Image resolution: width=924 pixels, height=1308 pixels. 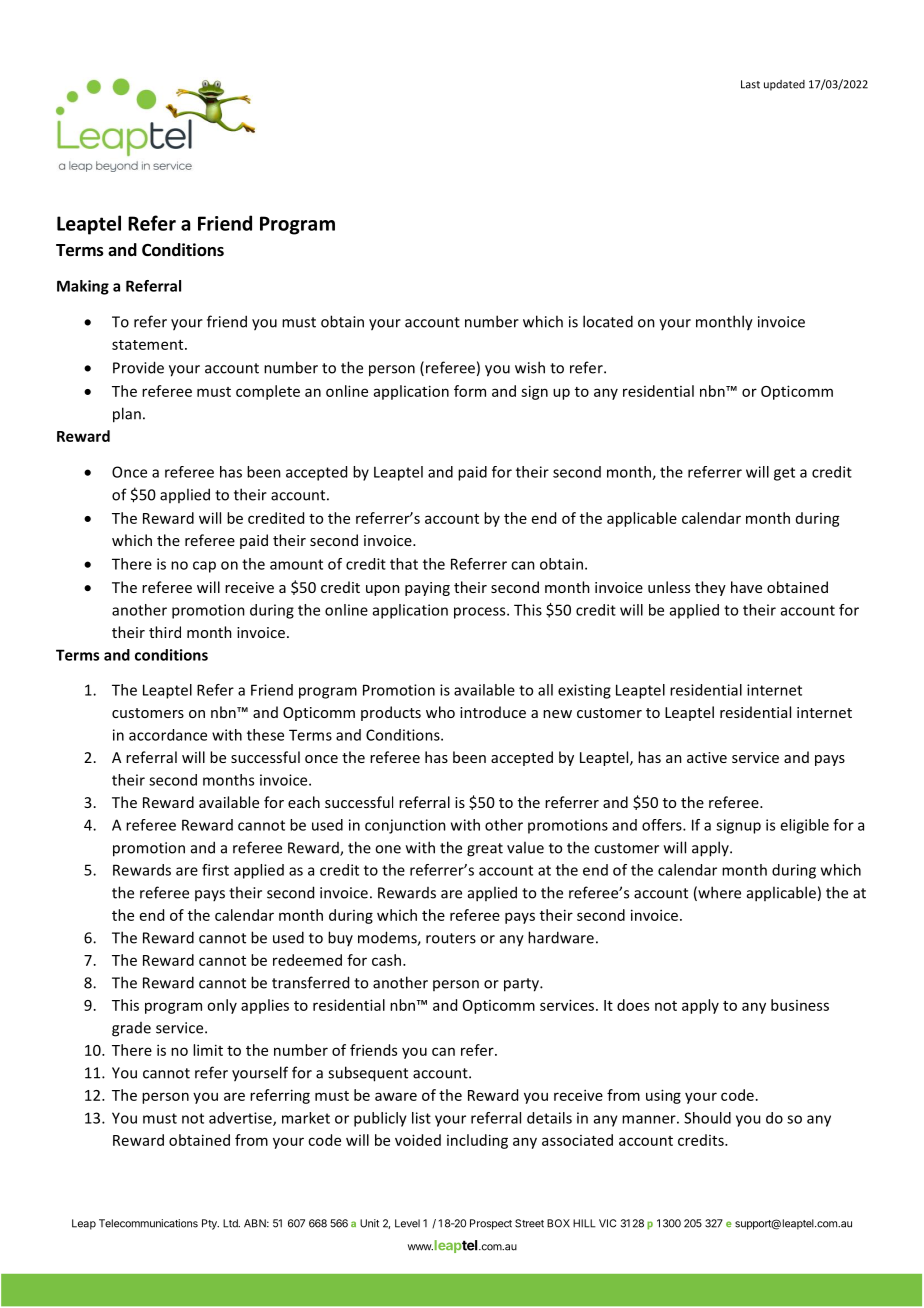 What do you see at coordinates (148, 1223) in the page?
I see `Telecommunications` at bounding box center [148, 1223].
